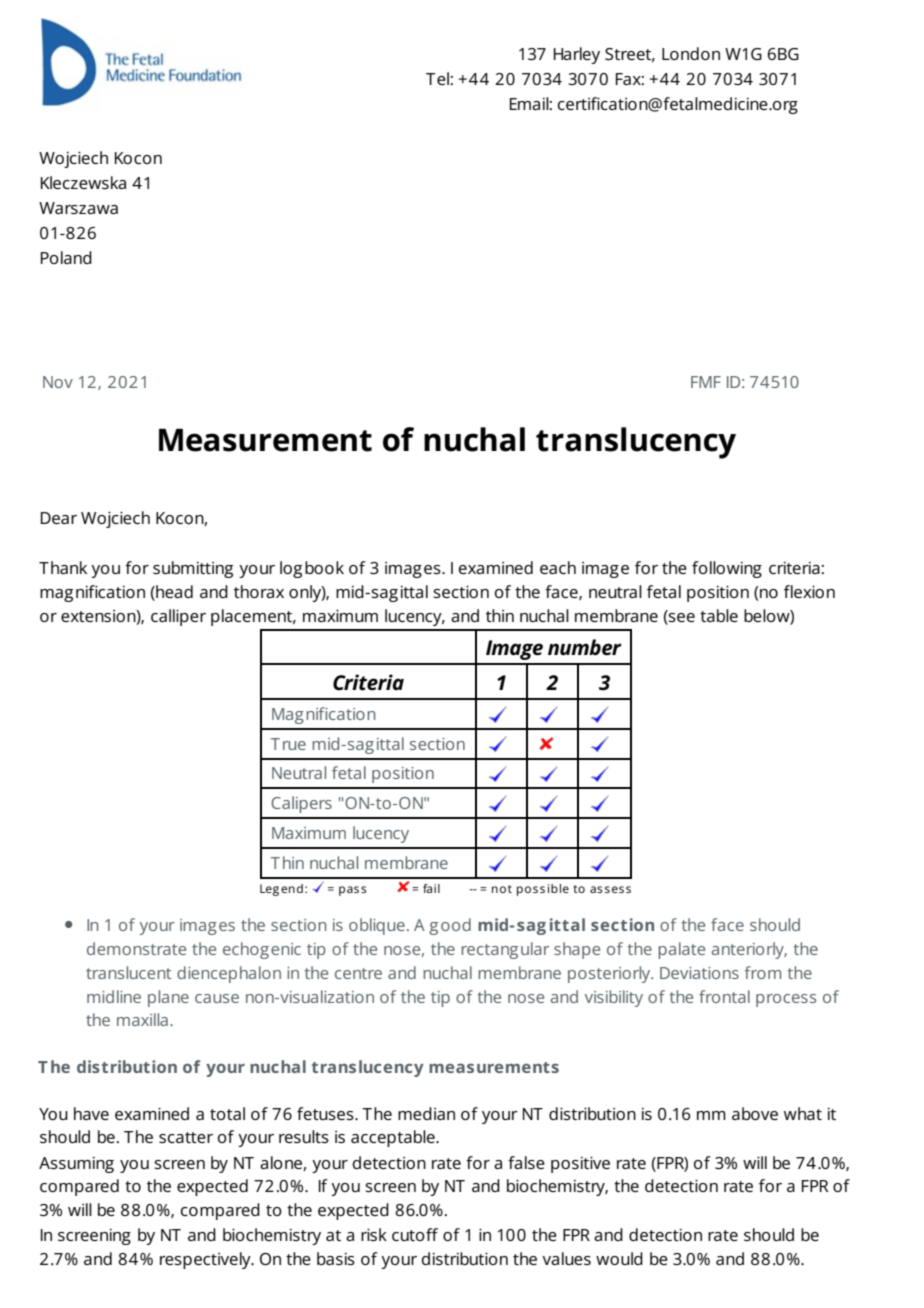  Describe the element at coordinates (59, 518) in the screenshot. I see `Dear` at that location.
